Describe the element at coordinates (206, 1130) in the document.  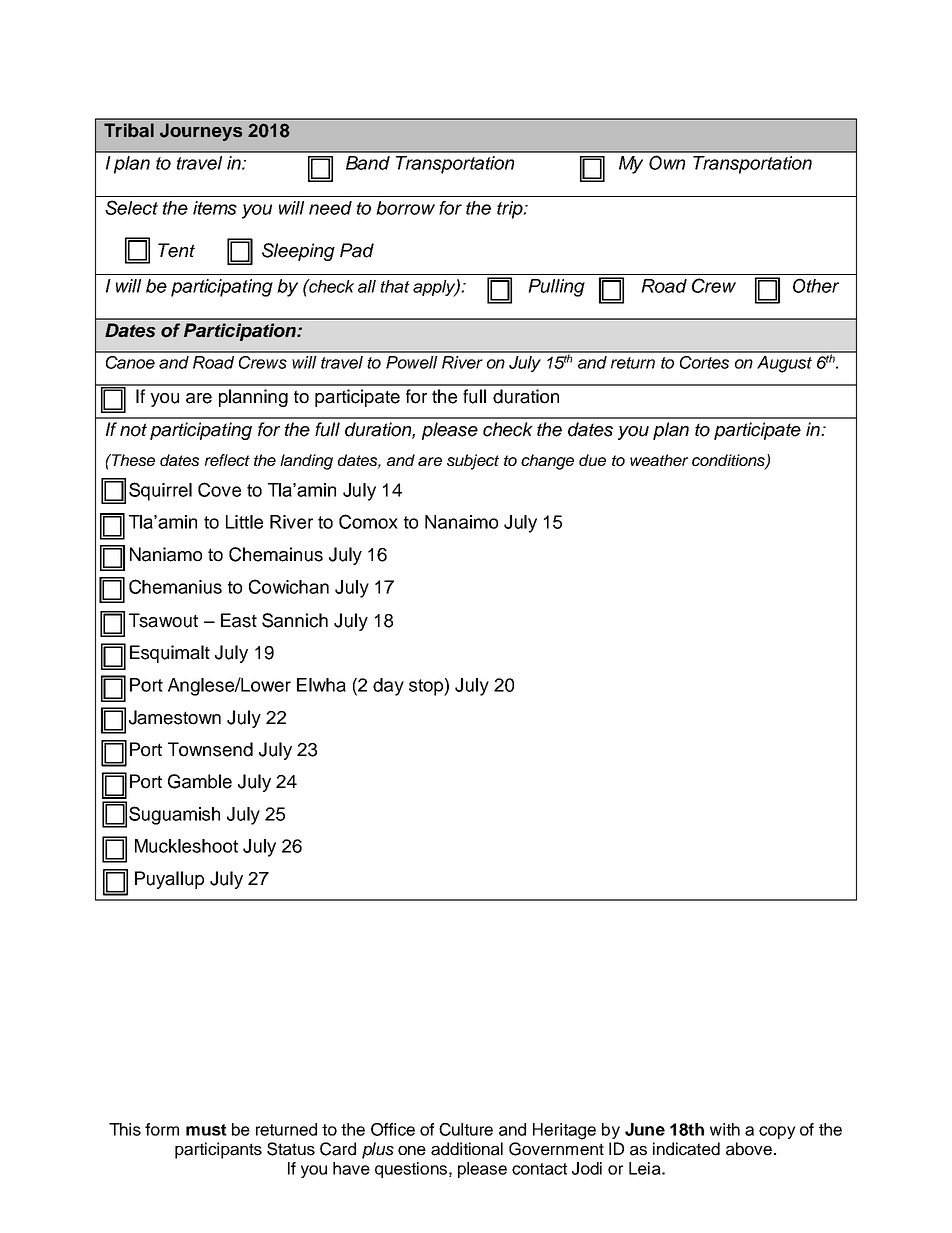
I see `must` at that location.
